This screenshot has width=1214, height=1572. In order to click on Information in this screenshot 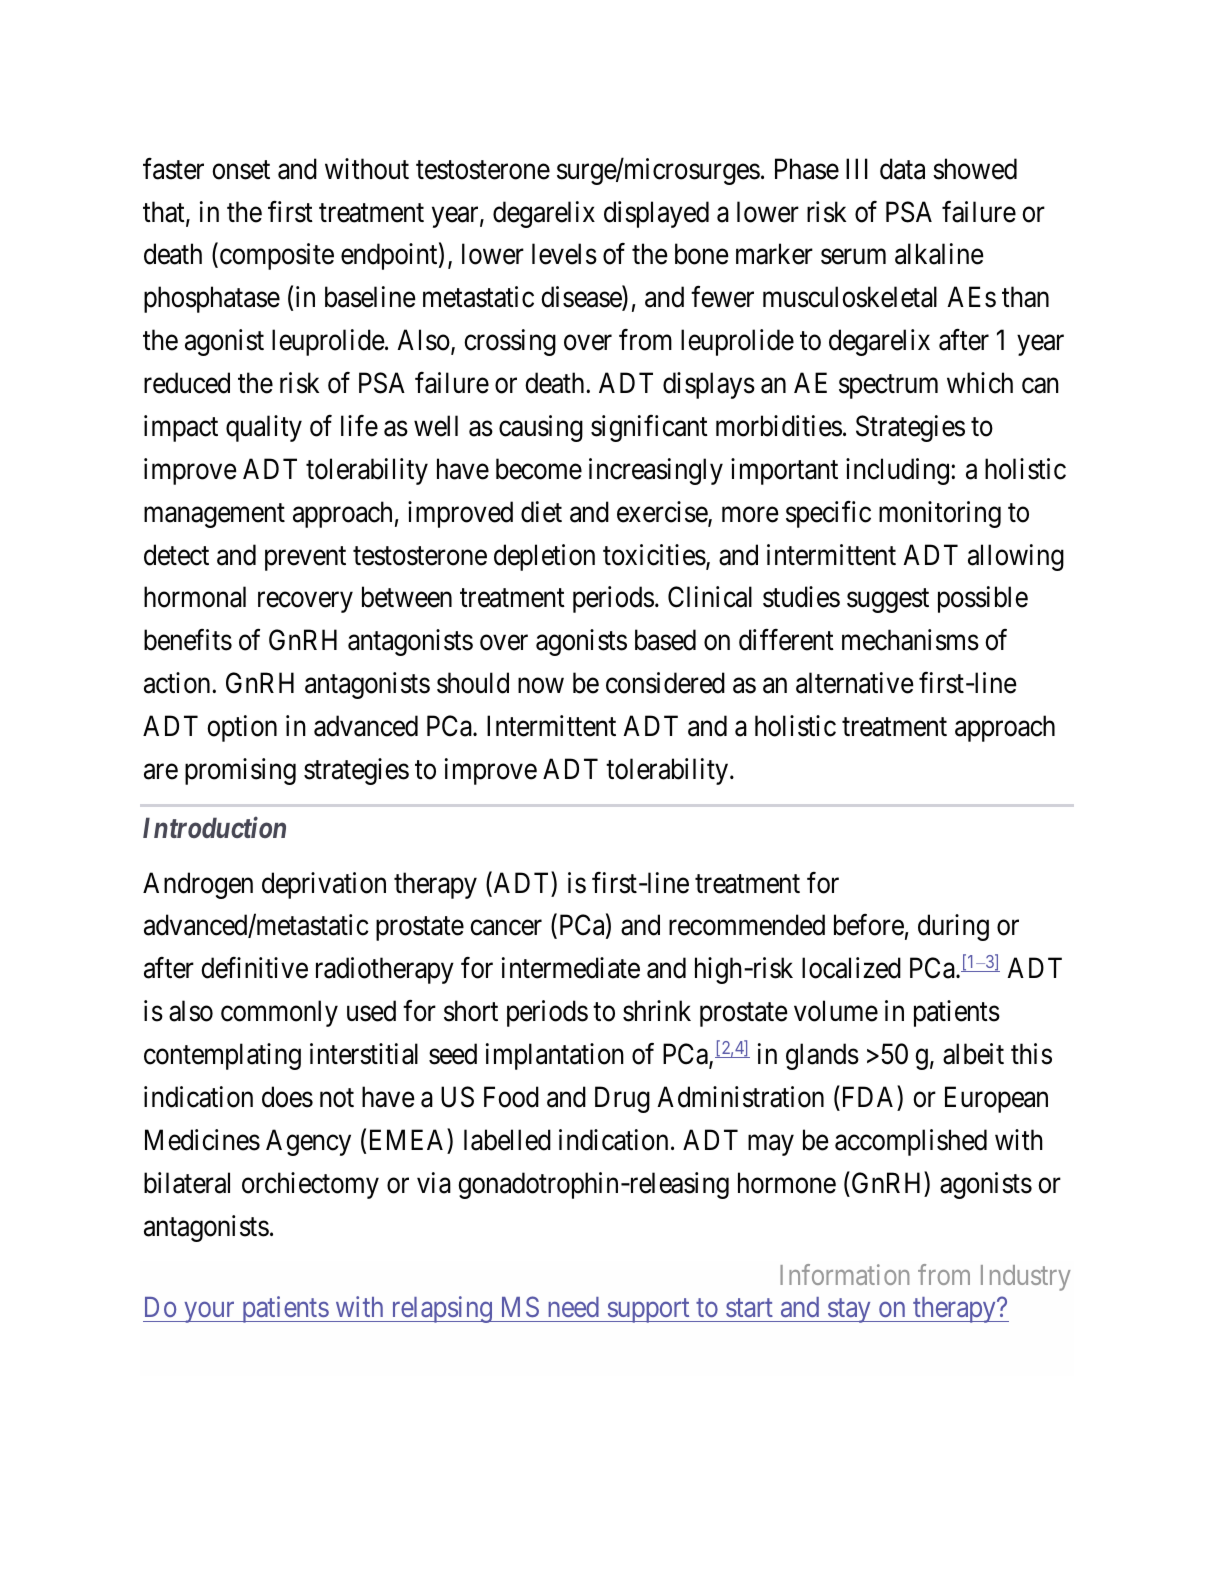, I will do `click(844, 1274)`.
